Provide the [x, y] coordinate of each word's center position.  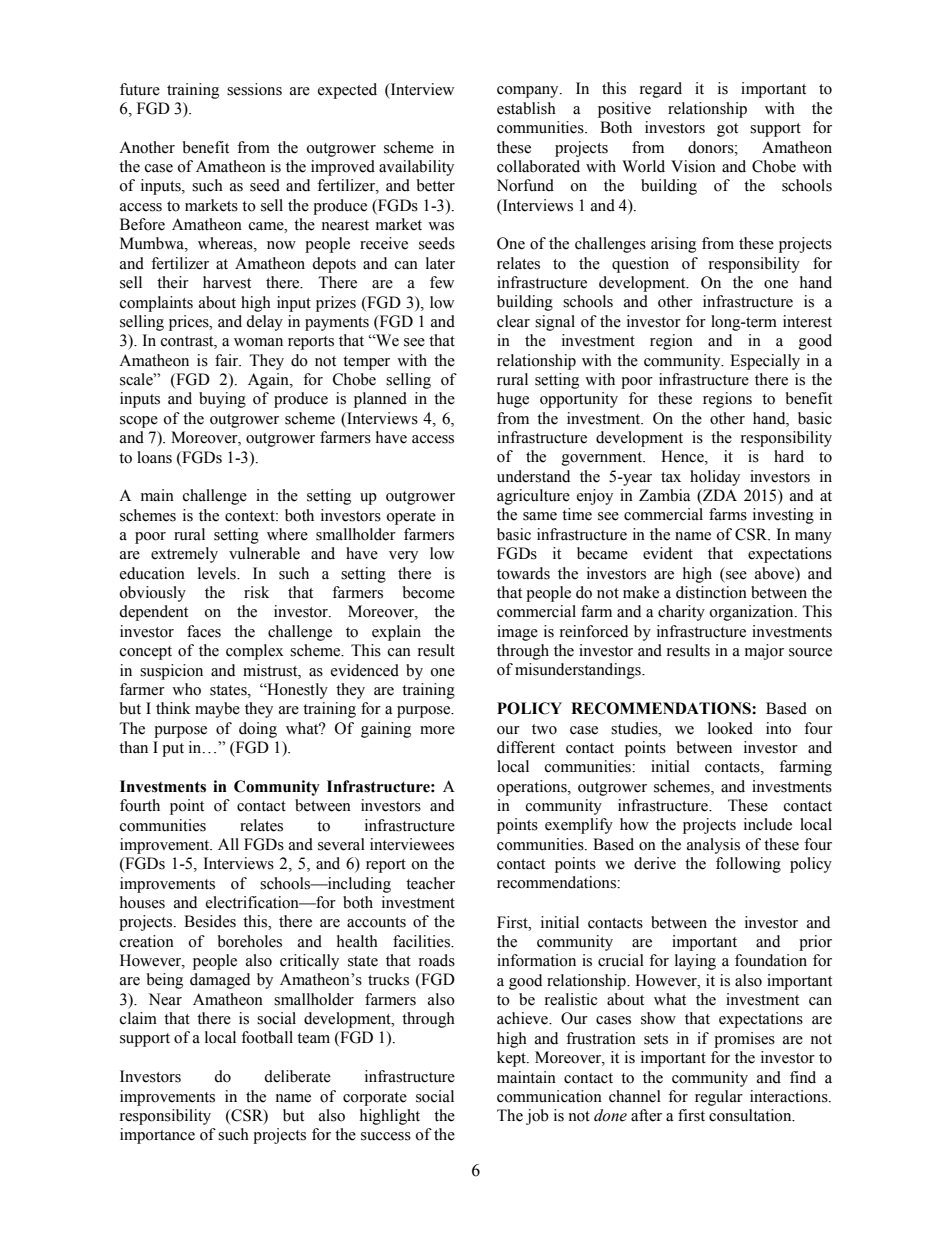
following [748, 865]
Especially [765, 362]
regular [719, 1098]
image [517, 633]
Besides [210, 921]
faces [204, 631]
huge [513, 400]
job [537, 1117]
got [727, 130]
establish [526, 108]
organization [752, 613]
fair [228, 360]
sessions [254, 89]
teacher [430, 883]
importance [157, 1136]
